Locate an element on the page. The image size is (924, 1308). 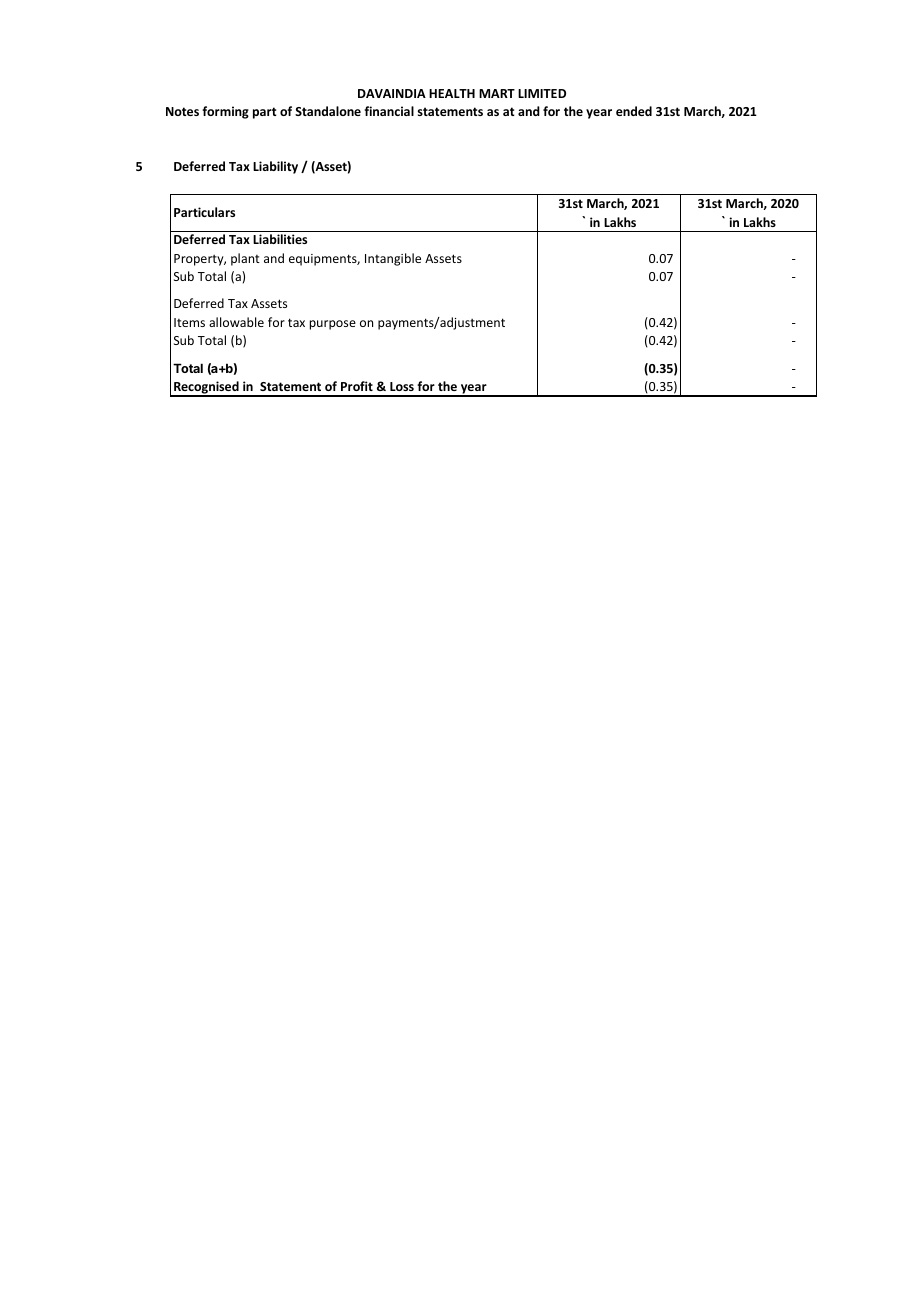
Standalone is located at coordinates (328, 111).
